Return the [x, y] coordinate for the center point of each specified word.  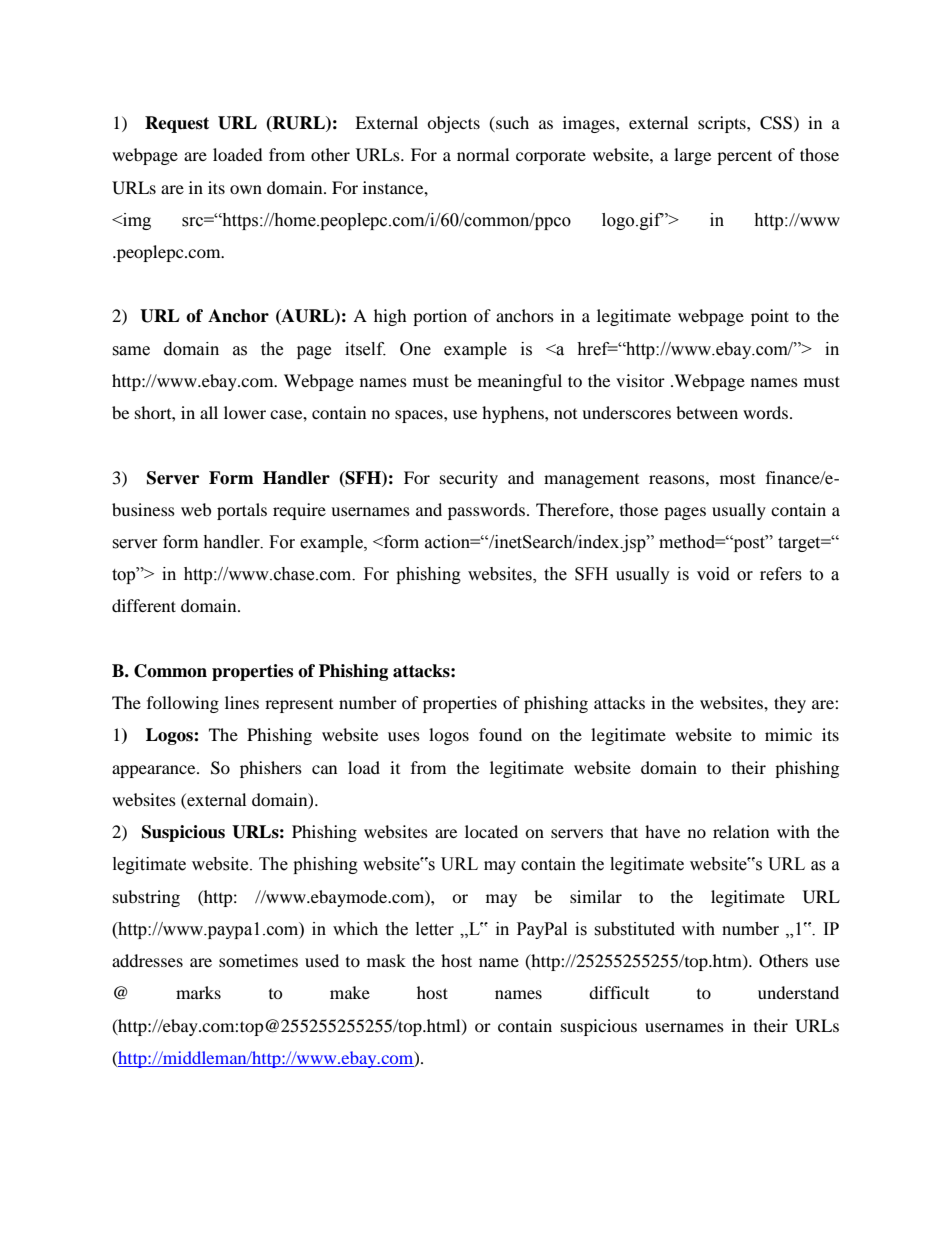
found [500, 734]
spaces [420, 416]
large [692, 156]
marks [198, 992]
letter [435, 929]
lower [245, 412]
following [183, 704]
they [790, 704]
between [707, 412]
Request [177, 124]
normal [483, 154]
